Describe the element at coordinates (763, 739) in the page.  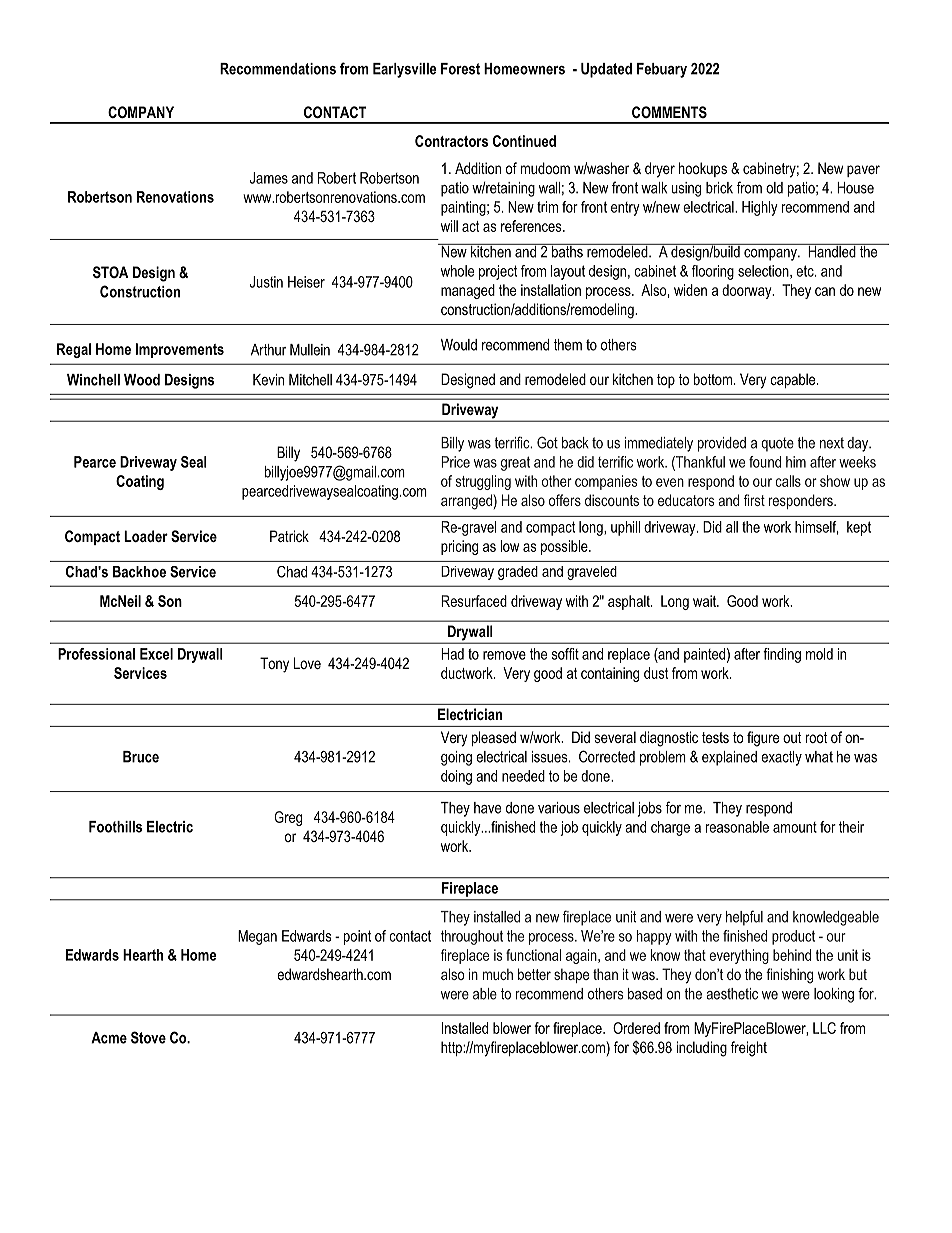
I see `figure` at that location.
